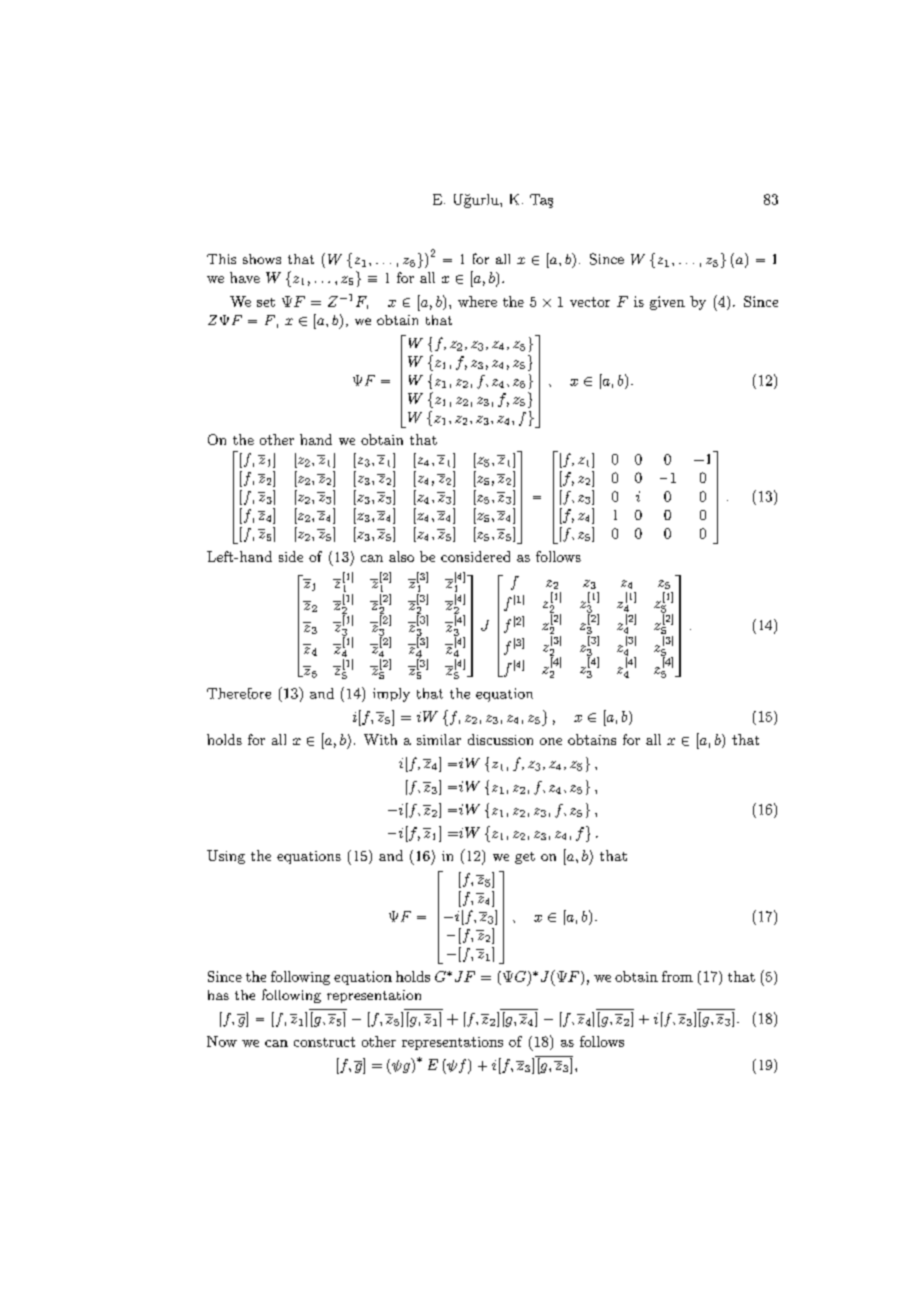 This image has height=1308, width=924. I want to click on set, so click(266, 302).
